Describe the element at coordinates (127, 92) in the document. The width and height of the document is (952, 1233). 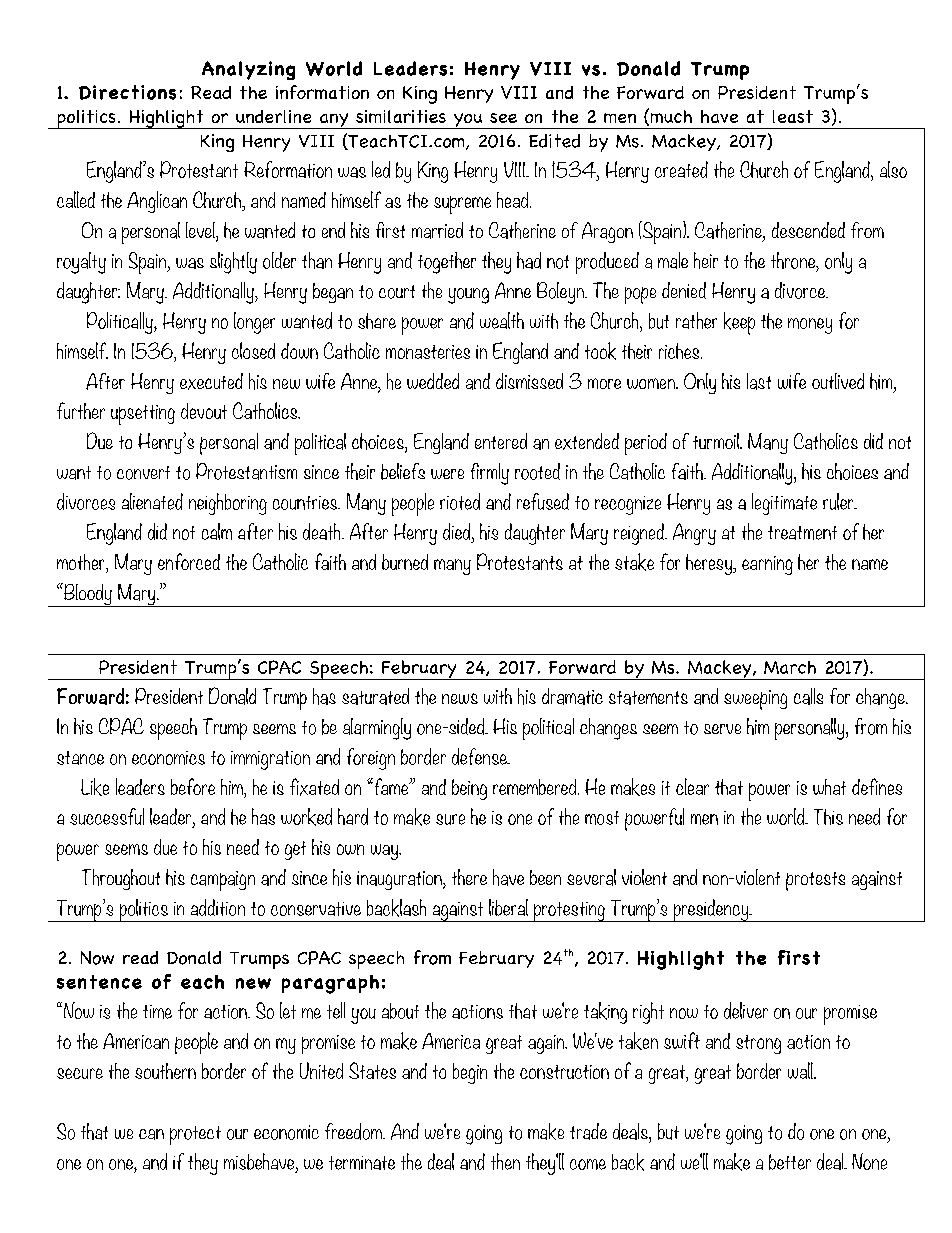
I see `Directions` at that location.
